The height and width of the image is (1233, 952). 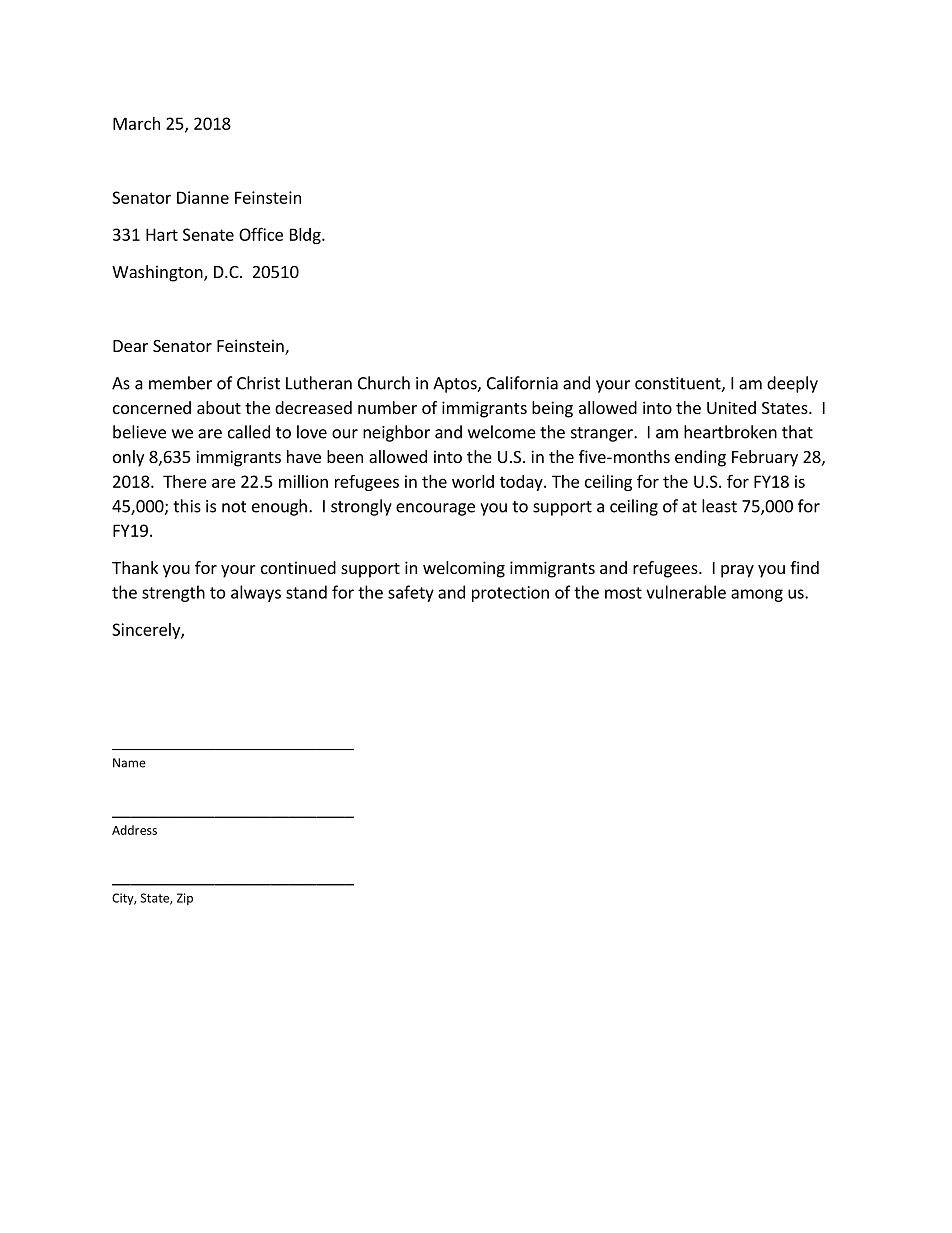 What do you see at coordinates (306, 236) in the image?
I see `Bldg` at bounding box center [306, 236].
